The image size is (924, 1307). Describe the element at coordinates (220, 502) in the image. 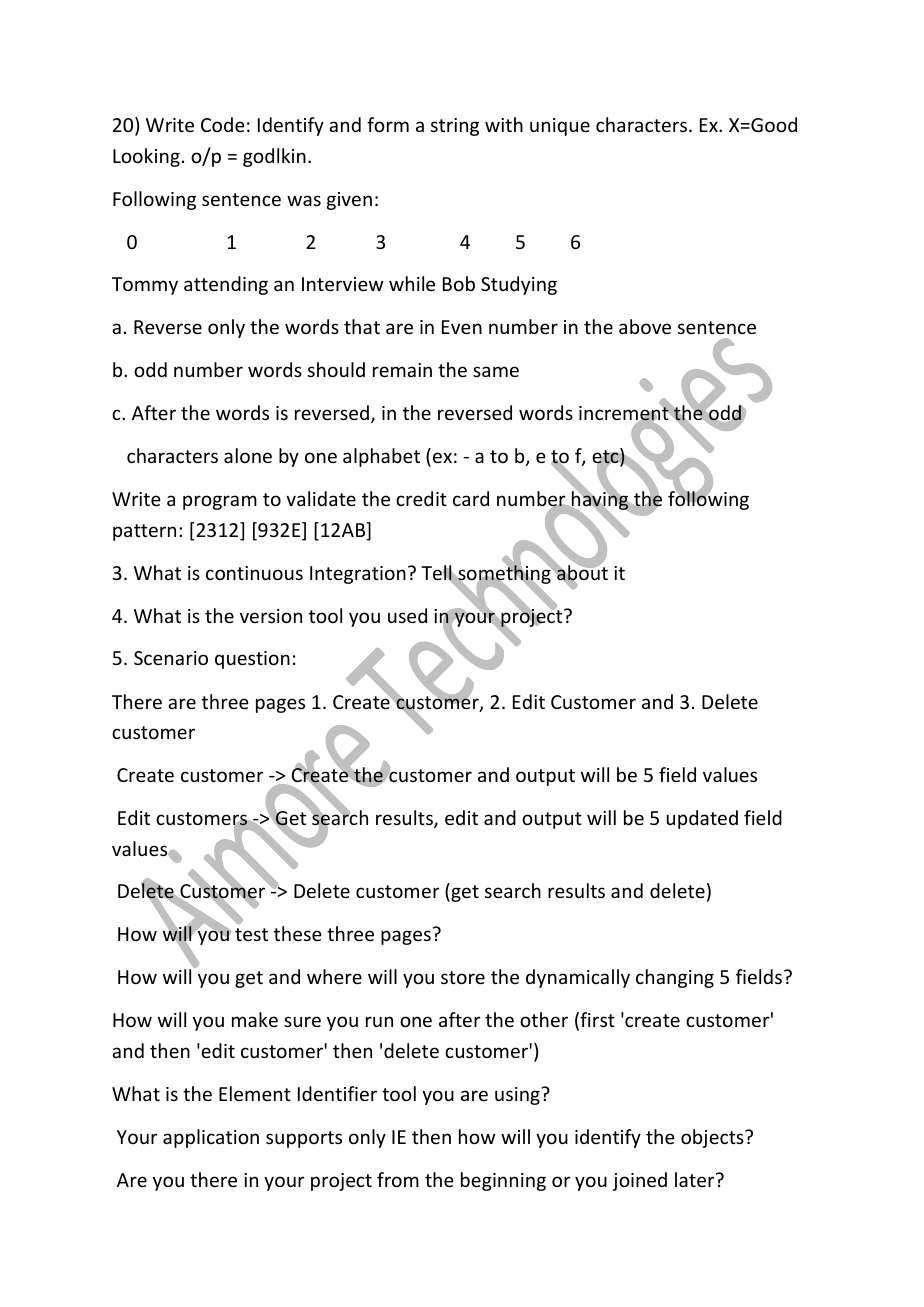

I see `program` at that location.
